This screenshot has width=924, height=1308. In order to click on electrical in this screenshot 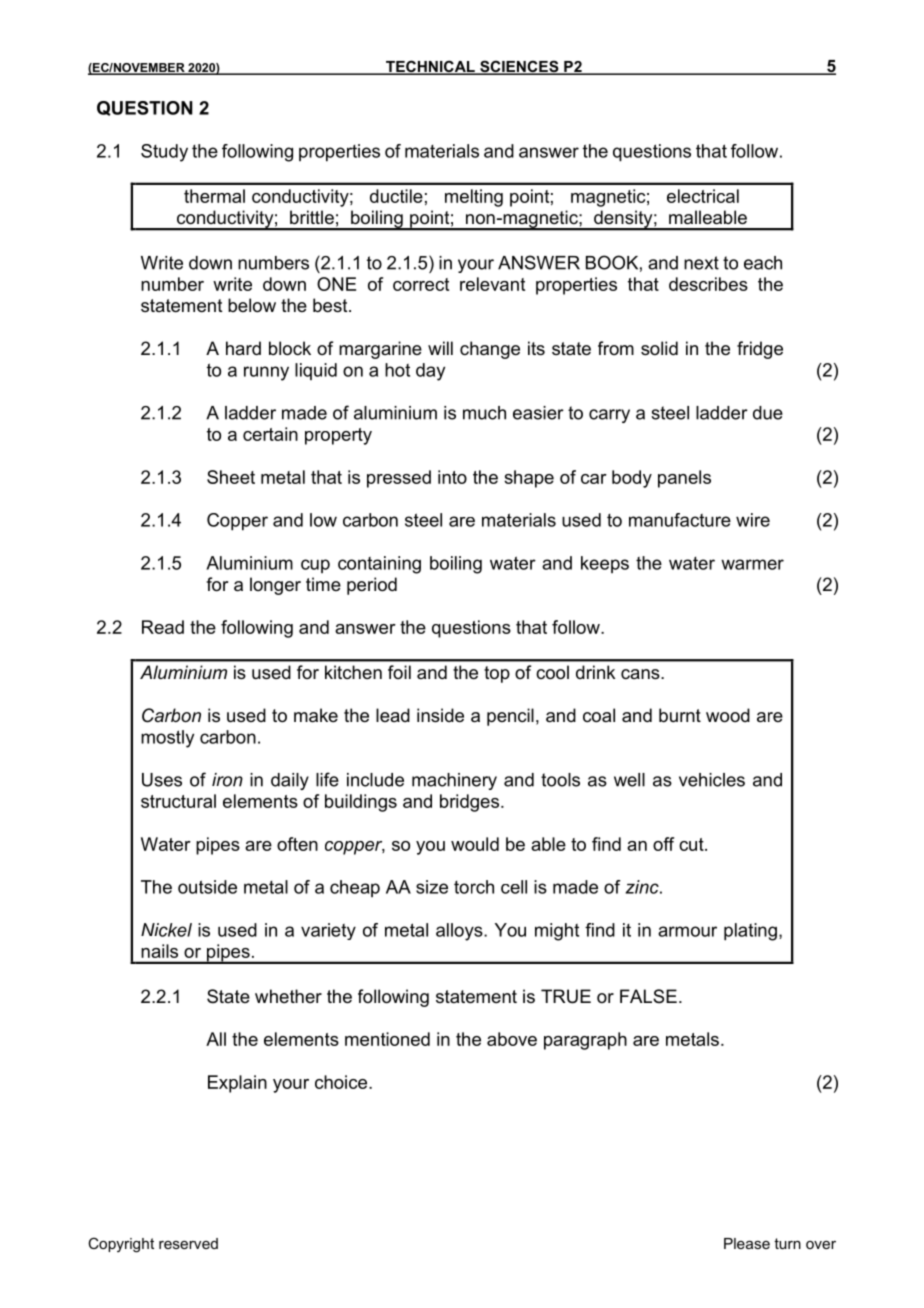, I will do `click(703, 196)`.
